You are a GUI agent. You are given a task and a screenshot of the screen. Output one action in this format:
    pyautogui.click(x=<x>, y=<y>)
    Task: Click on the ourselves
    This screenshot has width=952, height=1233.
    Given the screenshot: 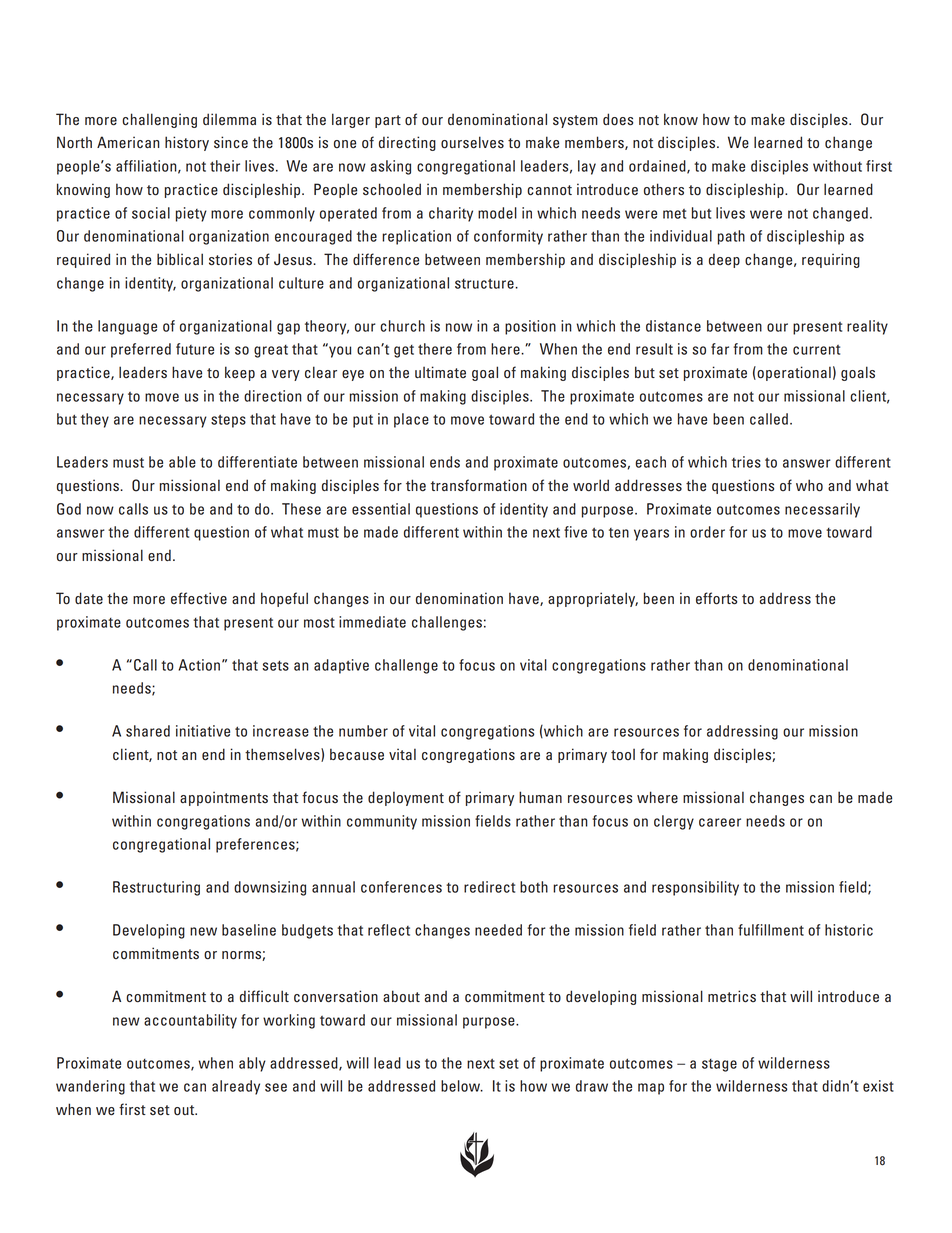 What is the action you would take?
    pyautogui.click(x=472, y=142)
